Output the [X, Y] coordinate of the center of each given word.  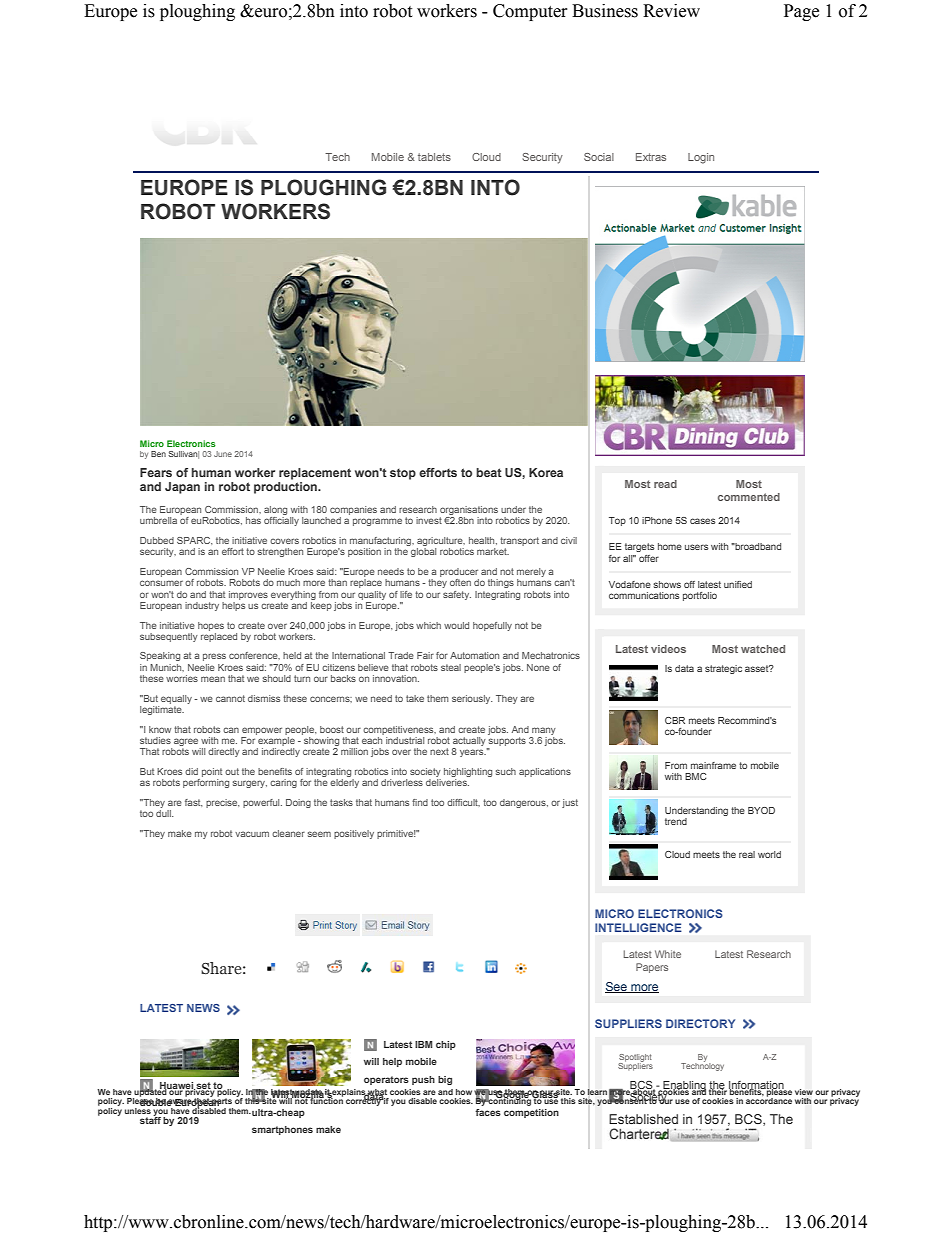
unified [738, 584]
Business [605, 11]
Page [801, 12]
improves [248, 595]
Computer [530, 12]
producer [459, 572]
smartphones [282, 1130]
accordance [769, 1100]
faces [488, 1112]
